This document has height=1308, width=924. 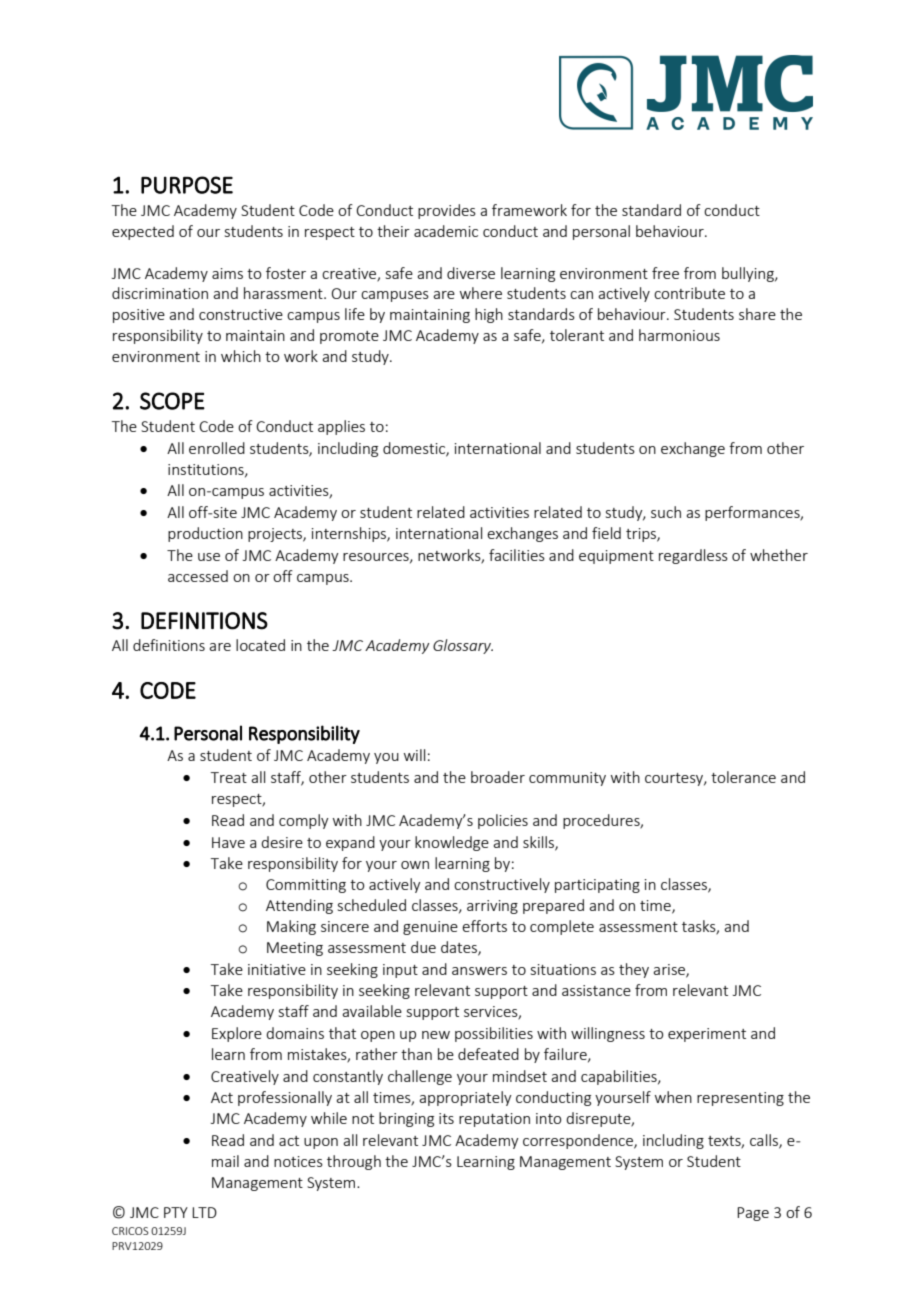 I want to click on enrolled, so click(x=217, y=448).
